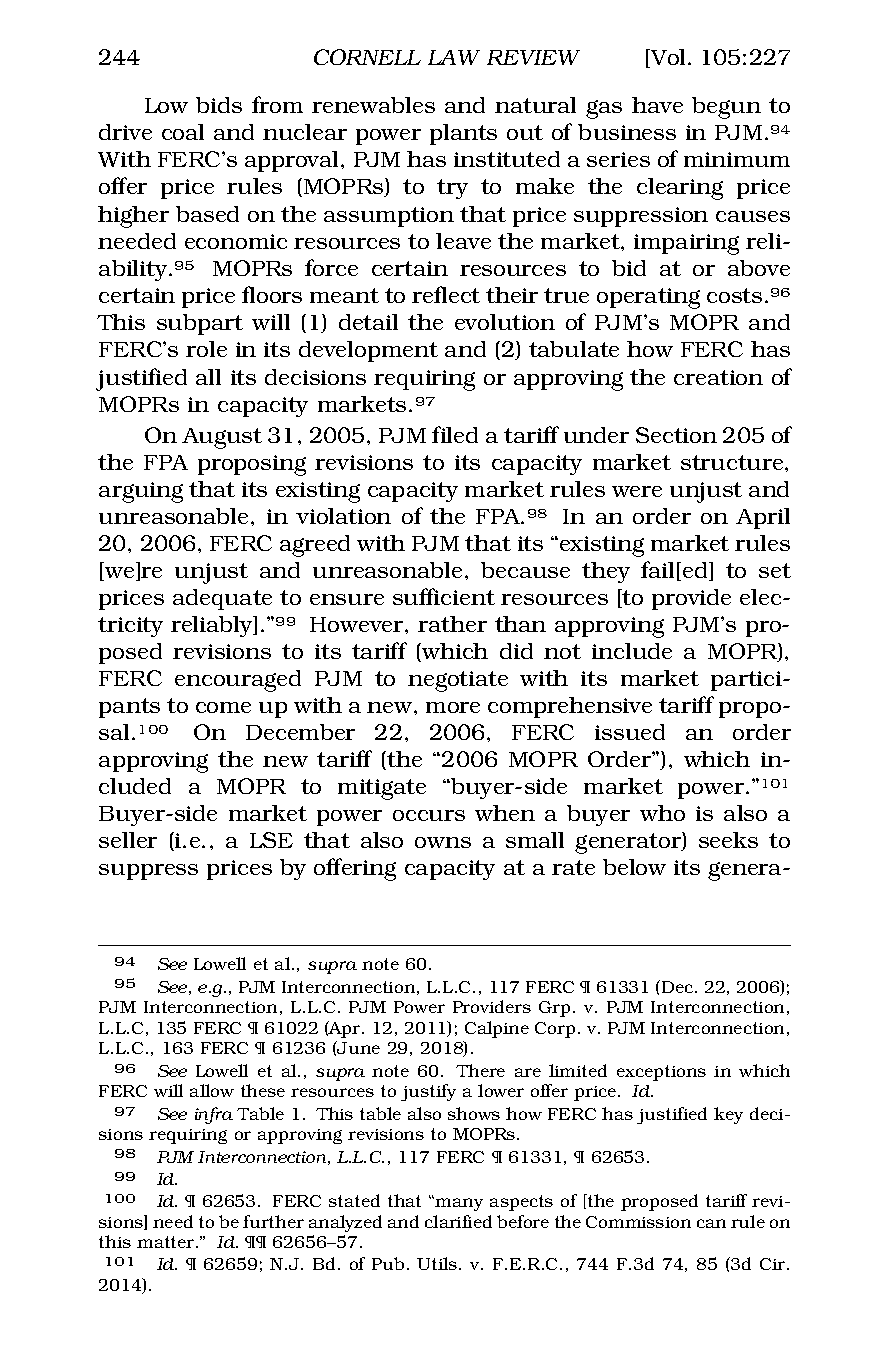 Image resolution: width=890 pixels, height=1372 pixels. What do you see at coordinates (271, 840) in the page?
I see `LSE` at bounding box center [271, 840].
